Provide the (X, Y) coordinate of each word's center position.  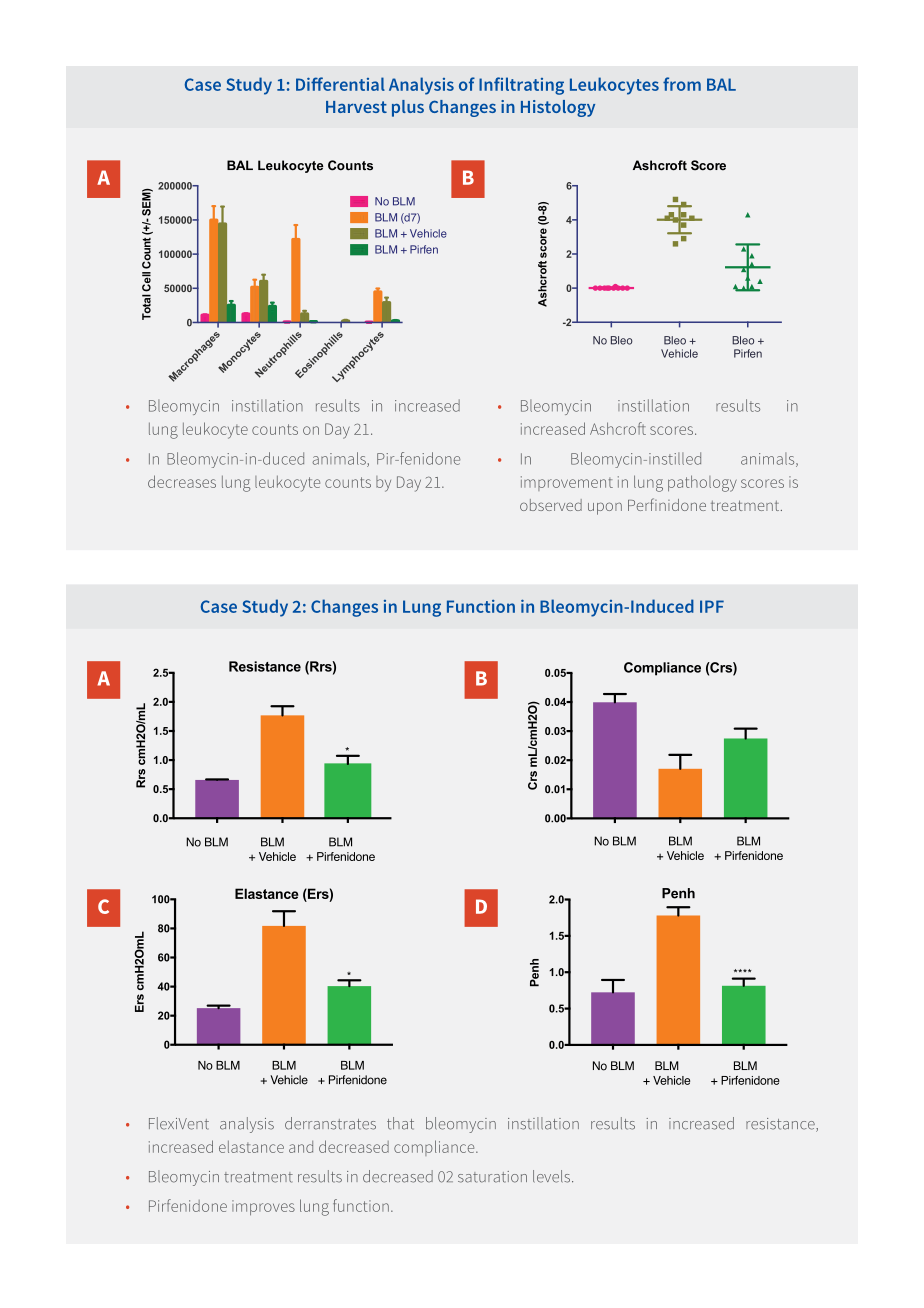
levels (553, 1176)
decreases (182, 481)
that (400, 1123)
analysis (247, 1125)
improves (263, 1207)
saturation (492, 1177)
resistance (781, 1125)
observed (551, 505)
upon (605, 508)
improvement (567, 483)
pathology (702, 483)
